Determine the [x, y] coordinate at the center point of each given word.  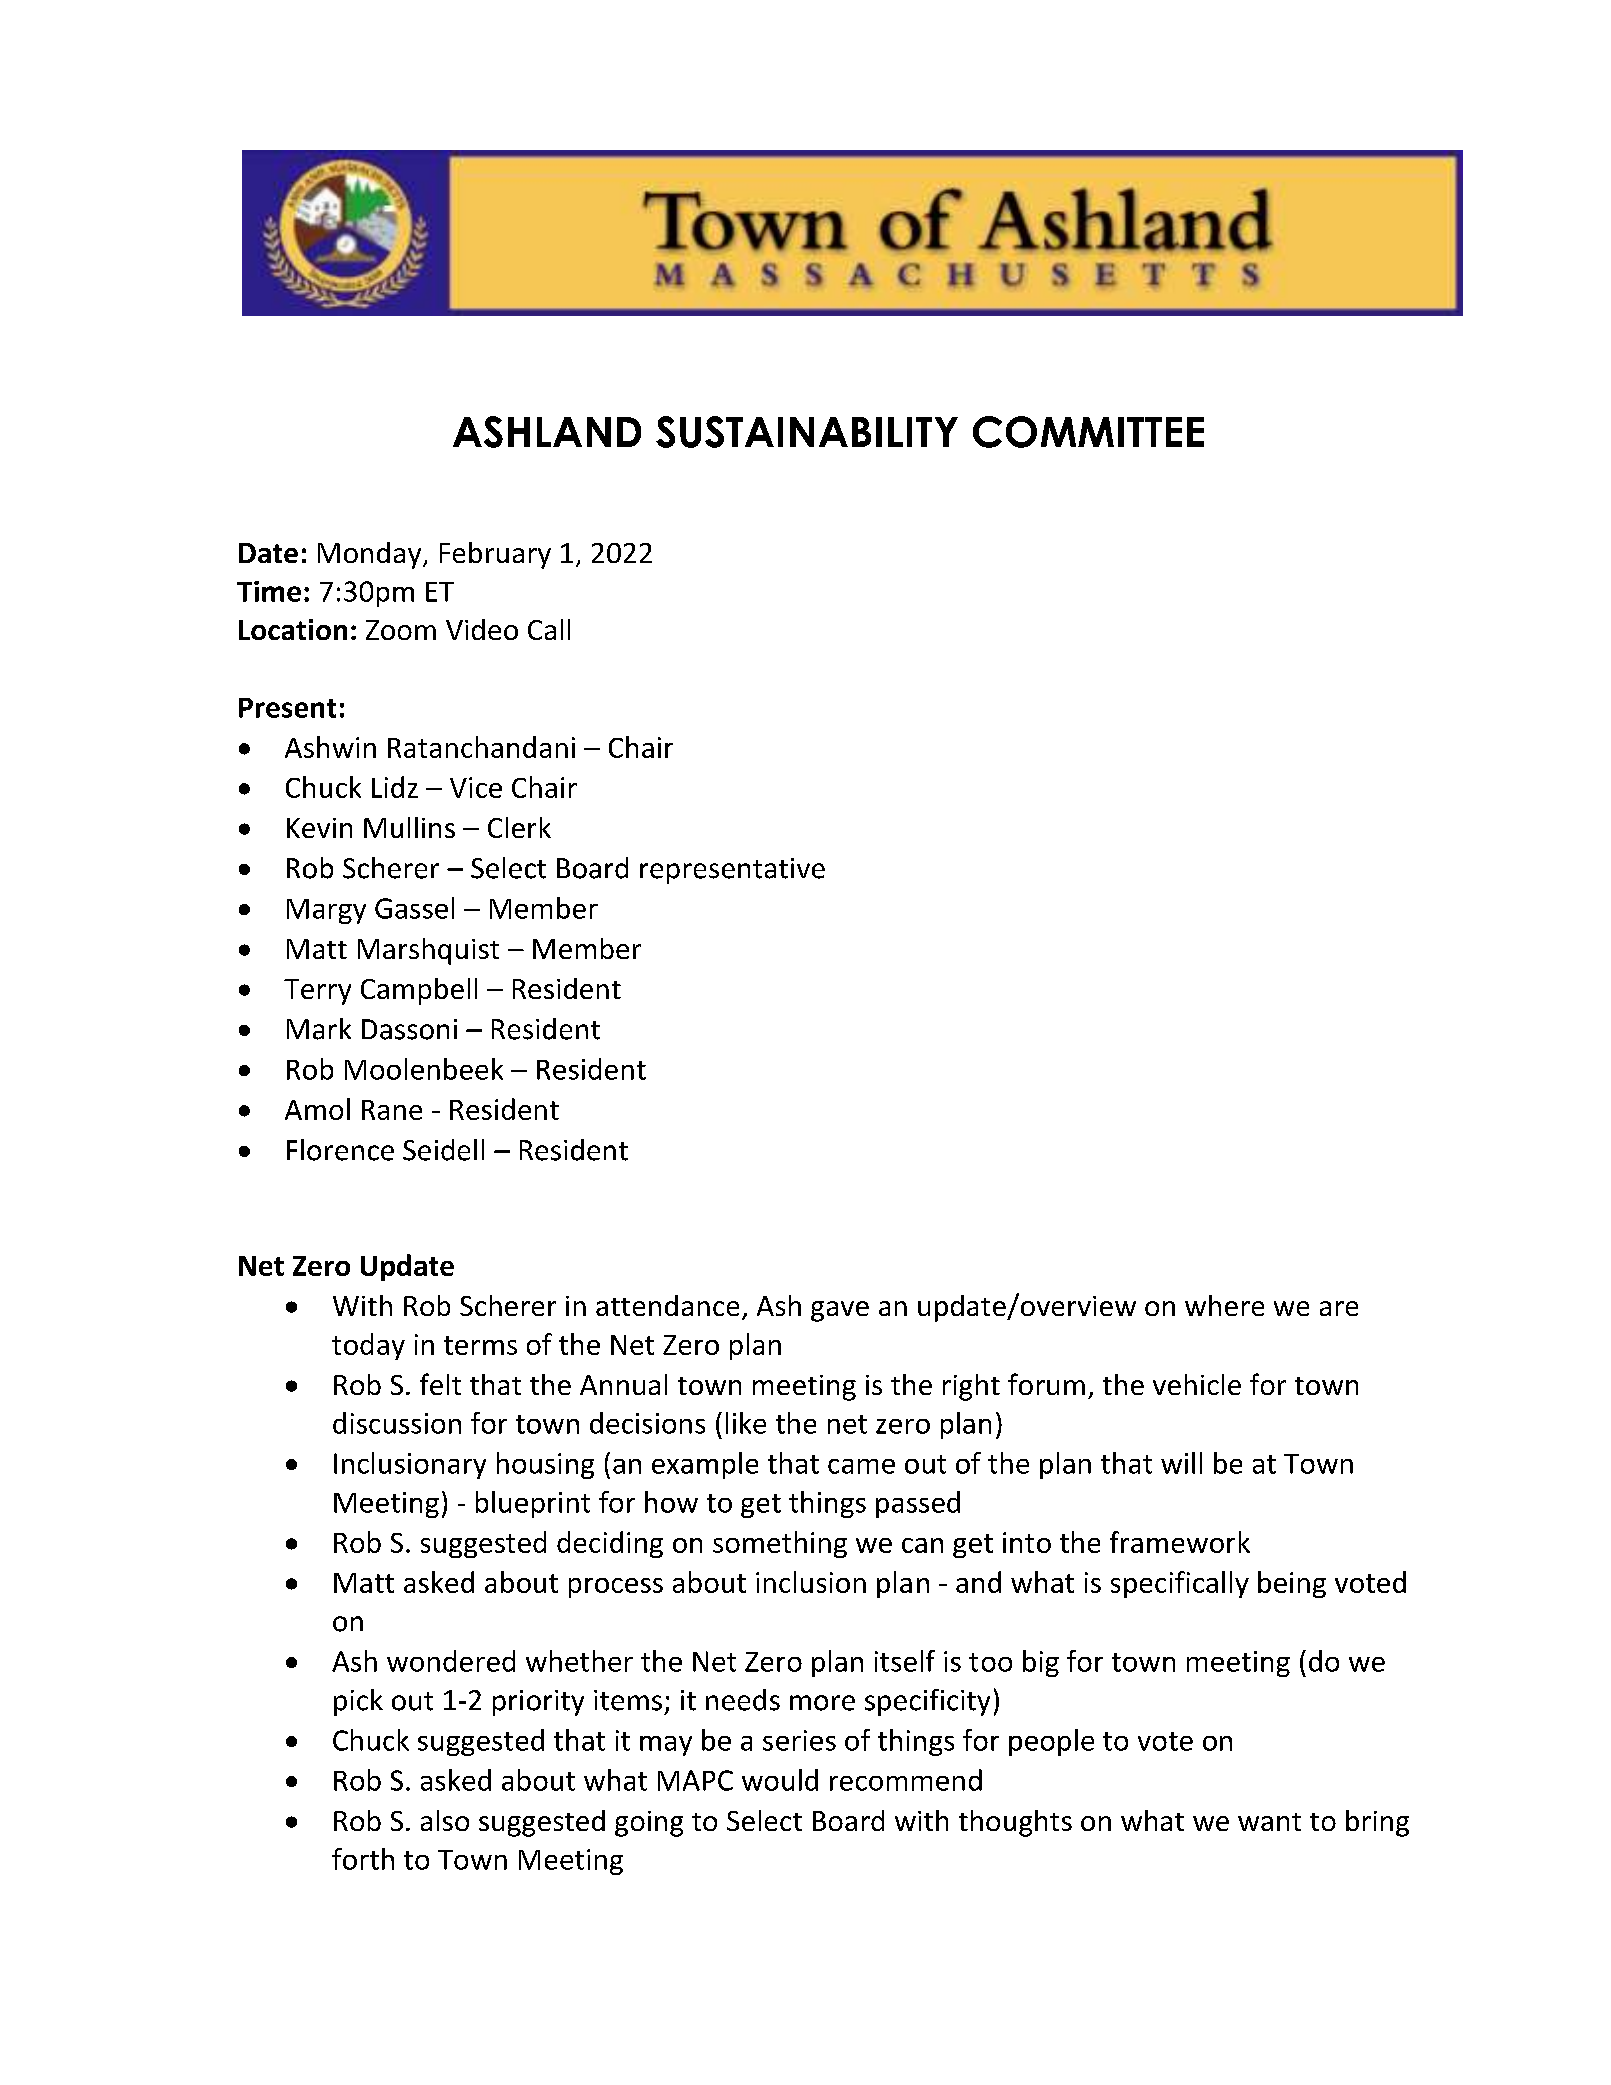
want [1269, 1822]
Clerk [519, 827]
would [780, 1780]
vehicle [1197, 1384]
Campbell [419, 991]
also [445, 1820]
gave [840, 1311]
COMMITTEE [1088, 432]
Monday [371, 555]
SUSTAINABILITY [807, 432]
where [1224, 1305]
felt [440, 1384]
